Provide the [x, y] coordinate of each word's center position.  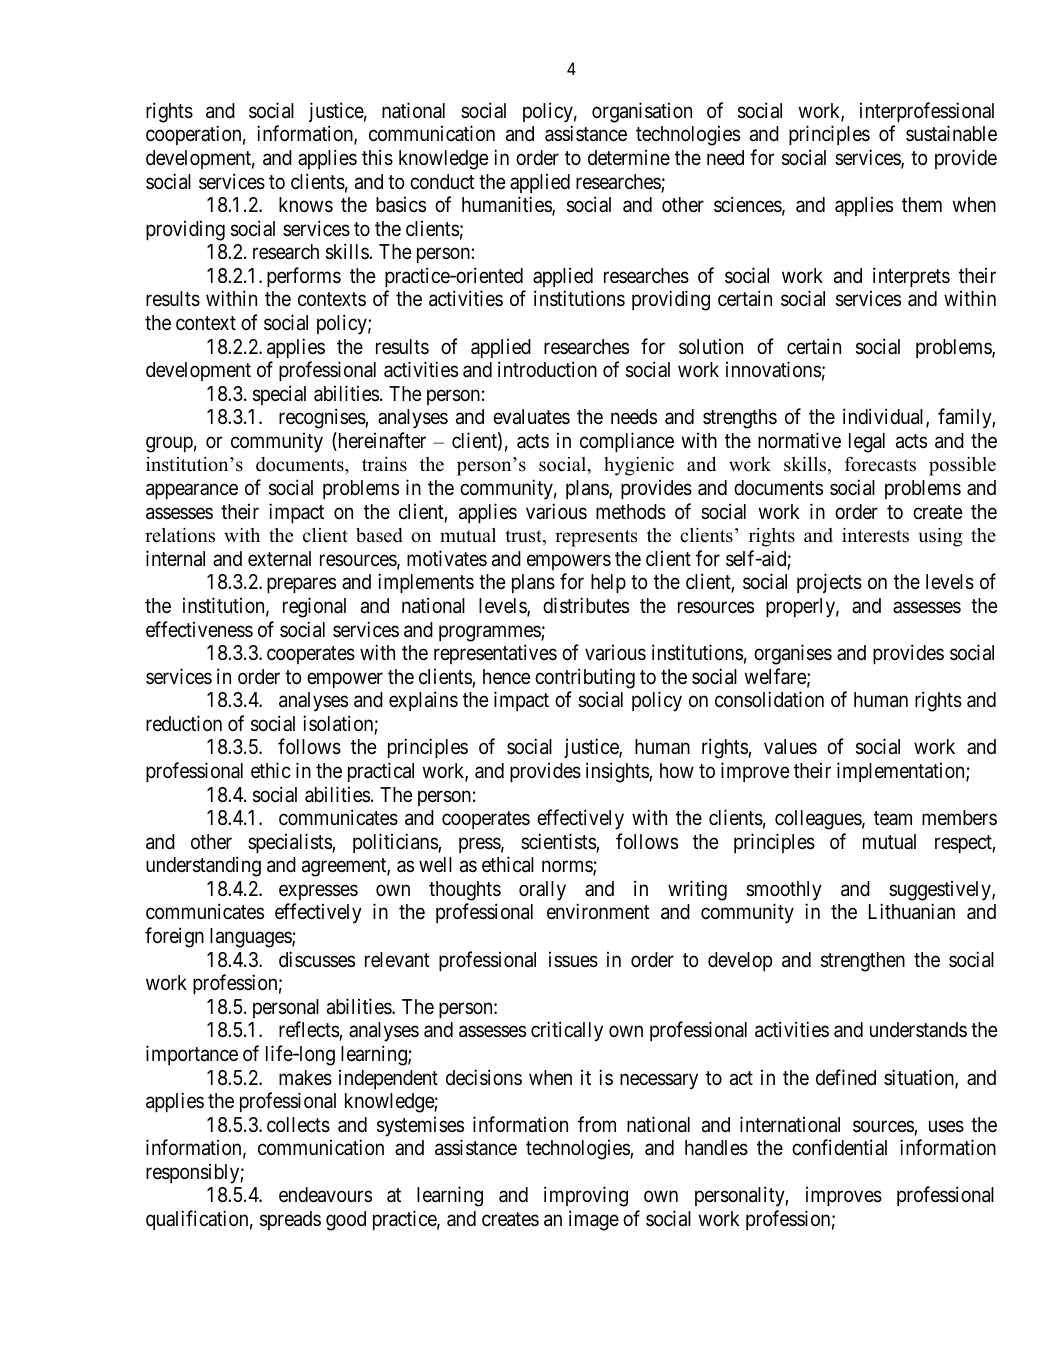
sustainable [951, 133]
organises [793, 654]
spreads [290, 1220]
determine [629, 157]
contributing [585, 678]
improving [586, 1196]
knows [306, 205]
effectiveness [199, 629]
